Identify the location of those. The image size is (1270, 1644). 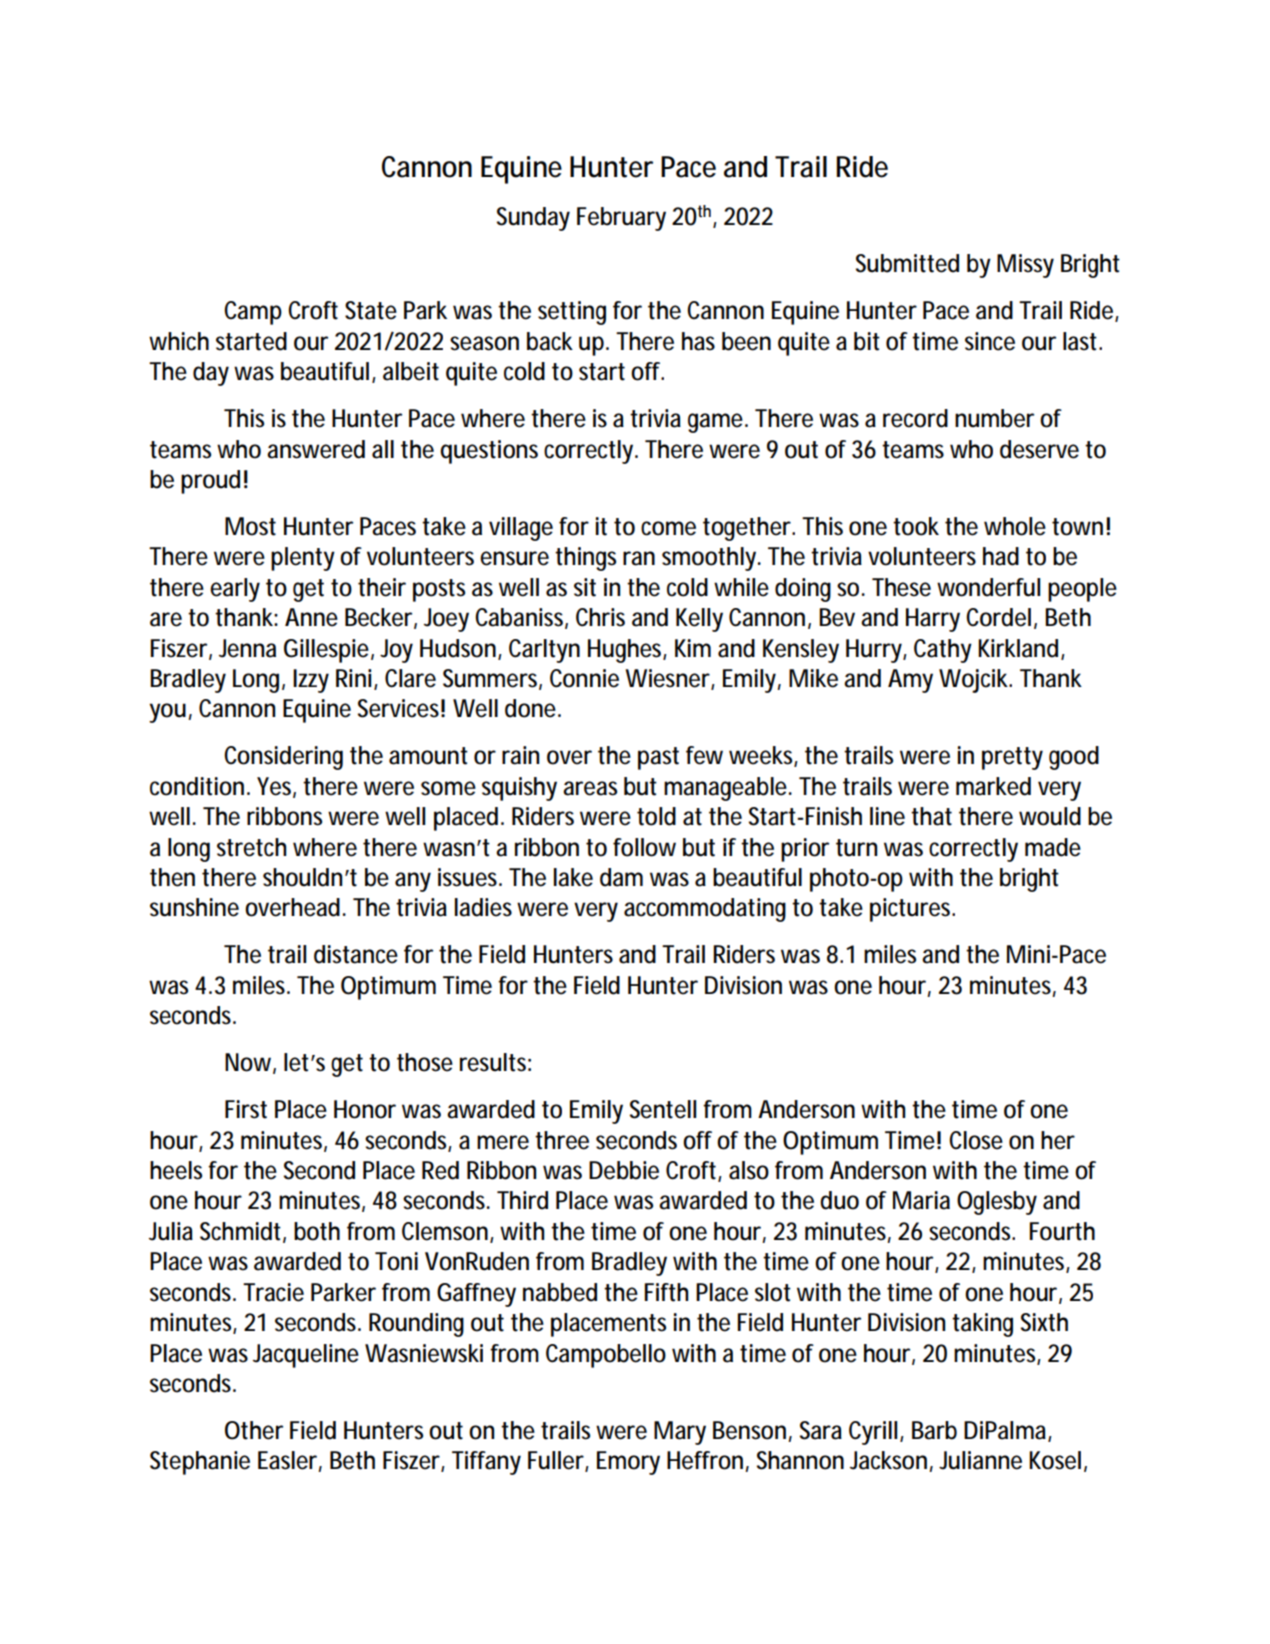
(425, 1062).
